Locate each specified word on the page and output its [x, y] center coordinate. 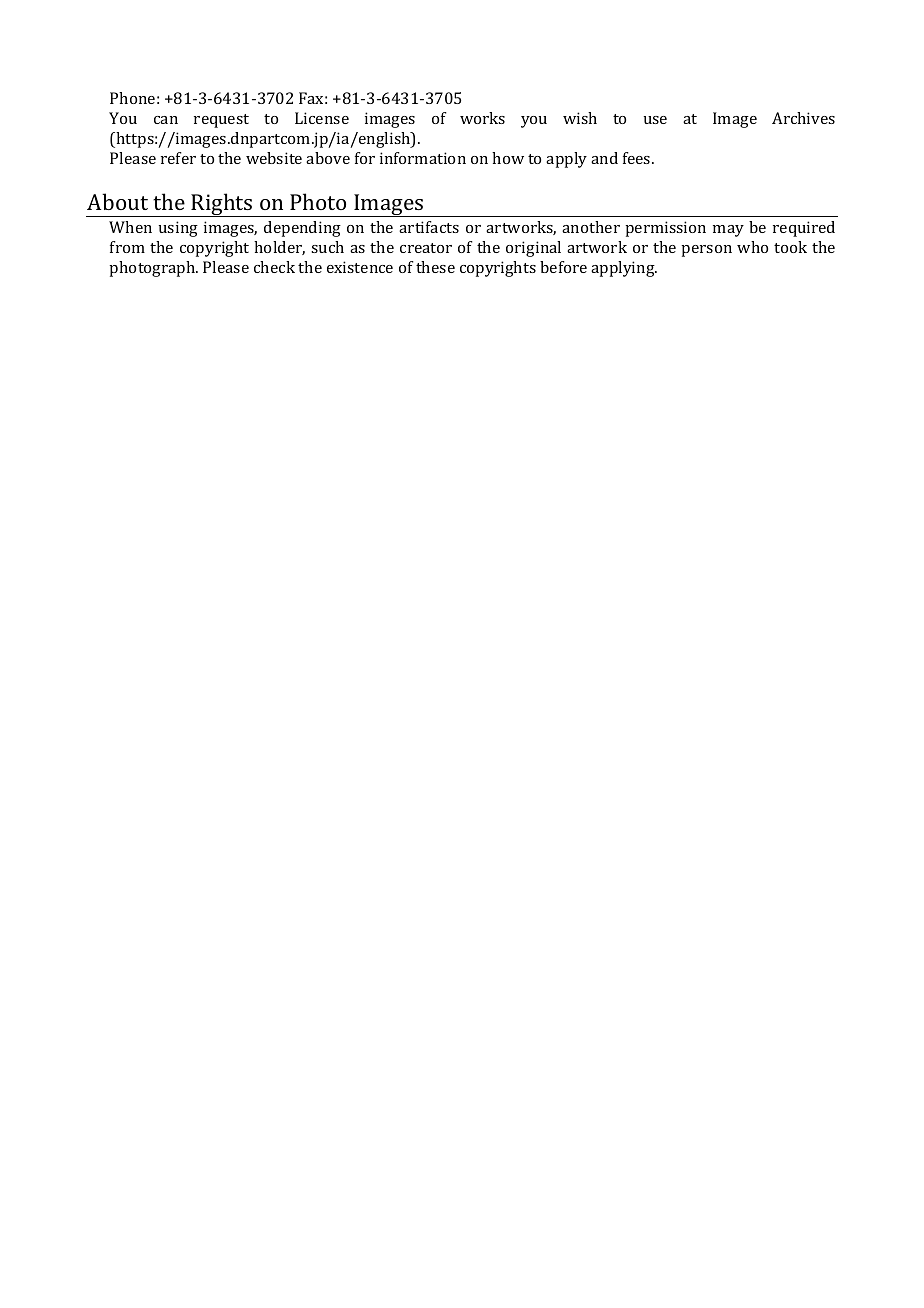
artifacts [429, 227]
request [221, 121]
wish [580, 118]
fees [638, 158]
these [435, 267]
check [274, 267]
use [655, 120]
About [117, 201]
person [706, 251]
